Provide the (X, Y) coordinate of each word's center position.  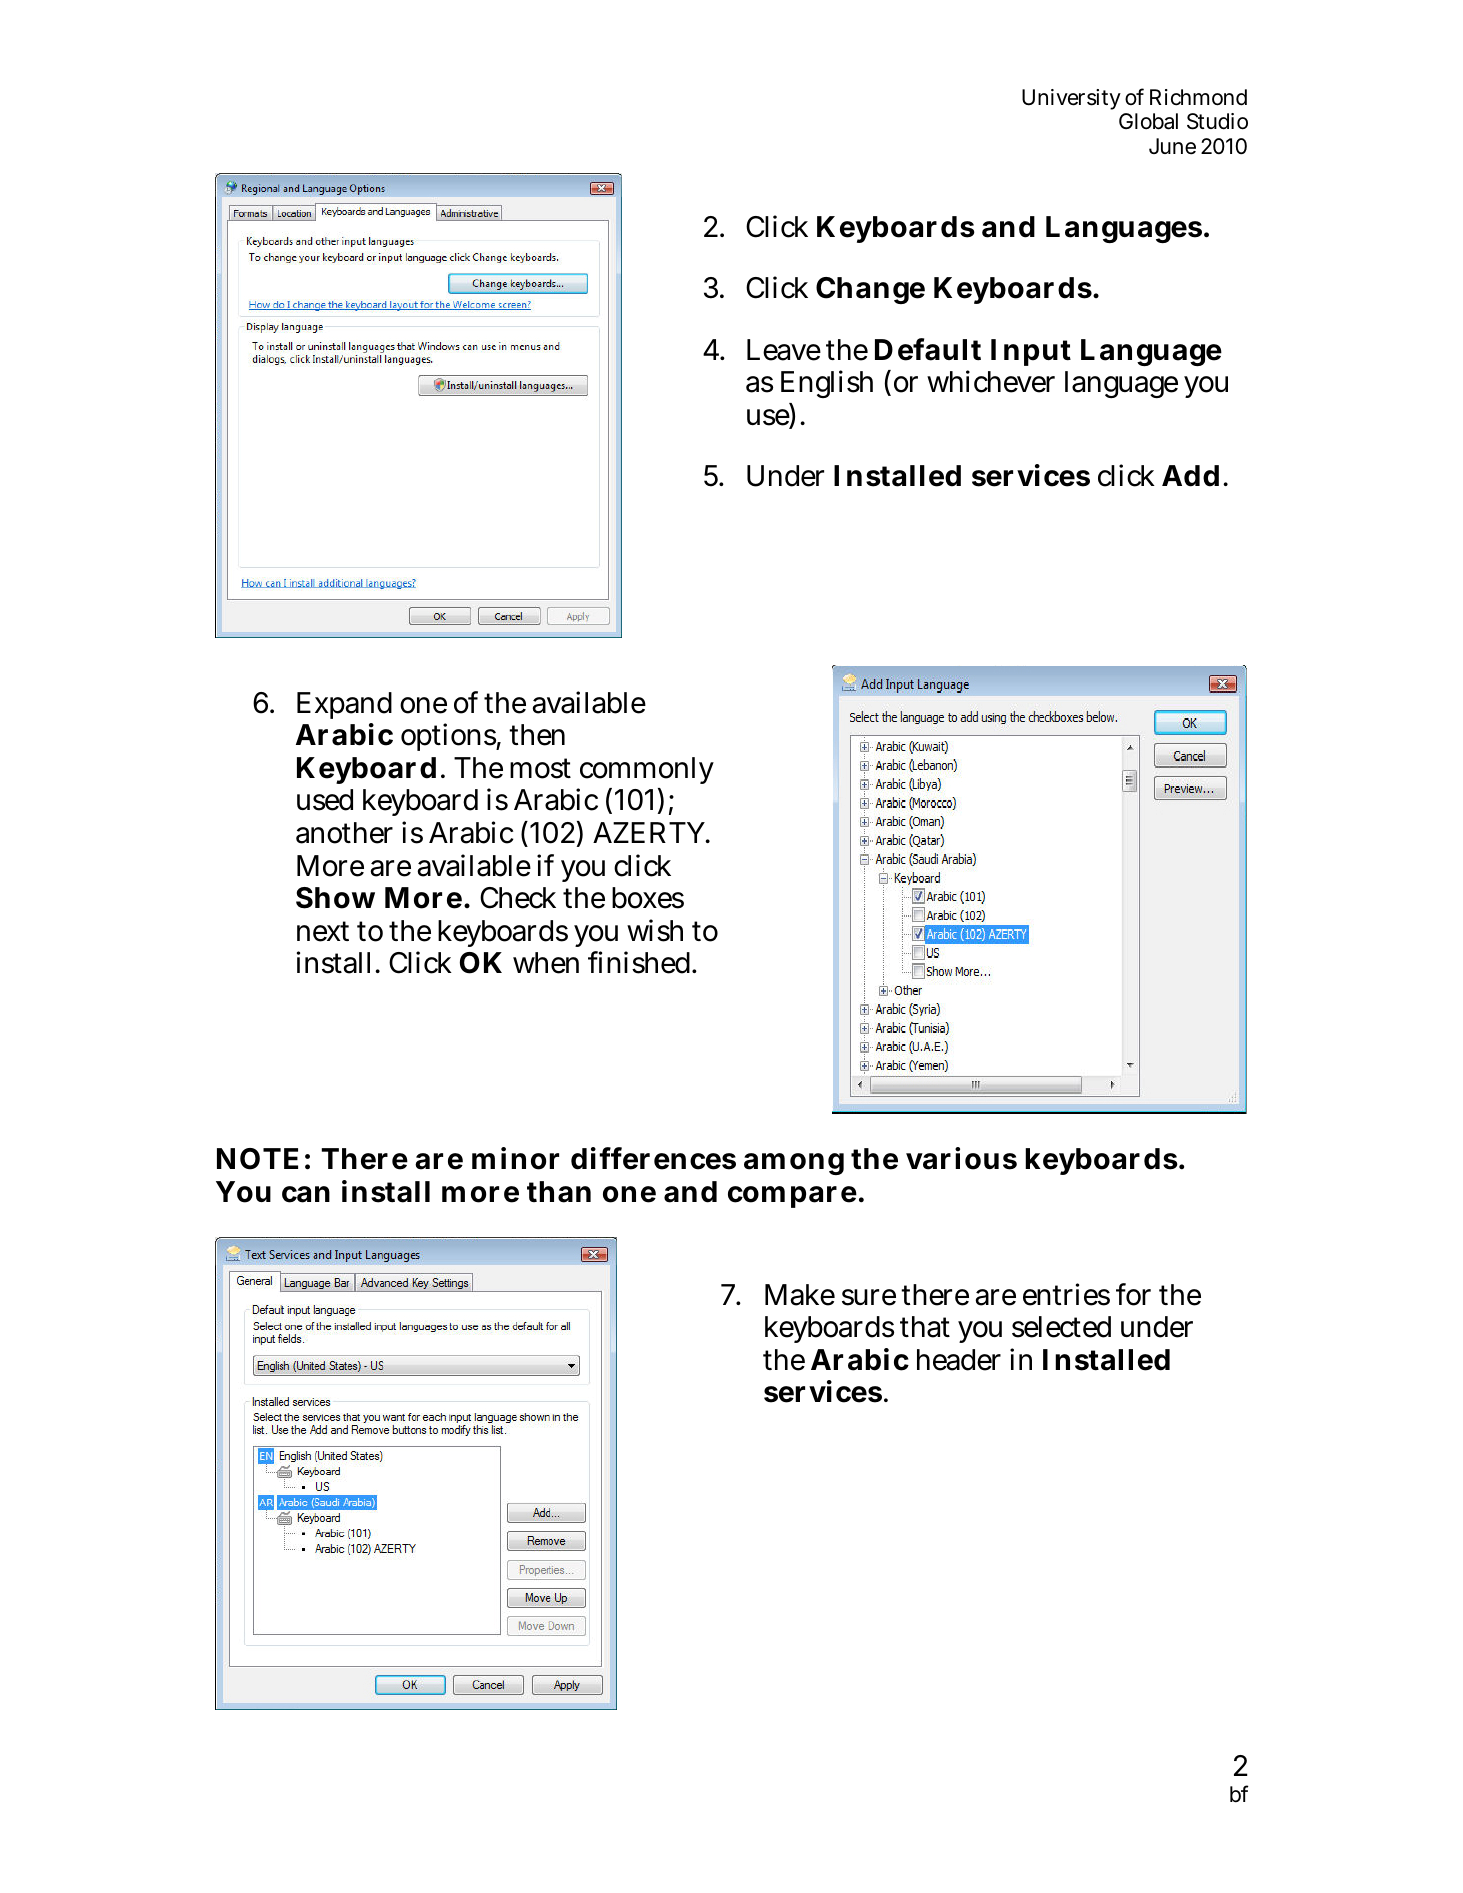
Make (800, 1295)
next (323, 931)
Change (870, 290)
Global (1148, 121)
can (306, 1194)
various (961, 1159)
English (827, 384)
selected (1061, 1327)
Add (1190, 476)
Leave (784, 350)
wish (655, 930)
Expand (344, 705)
